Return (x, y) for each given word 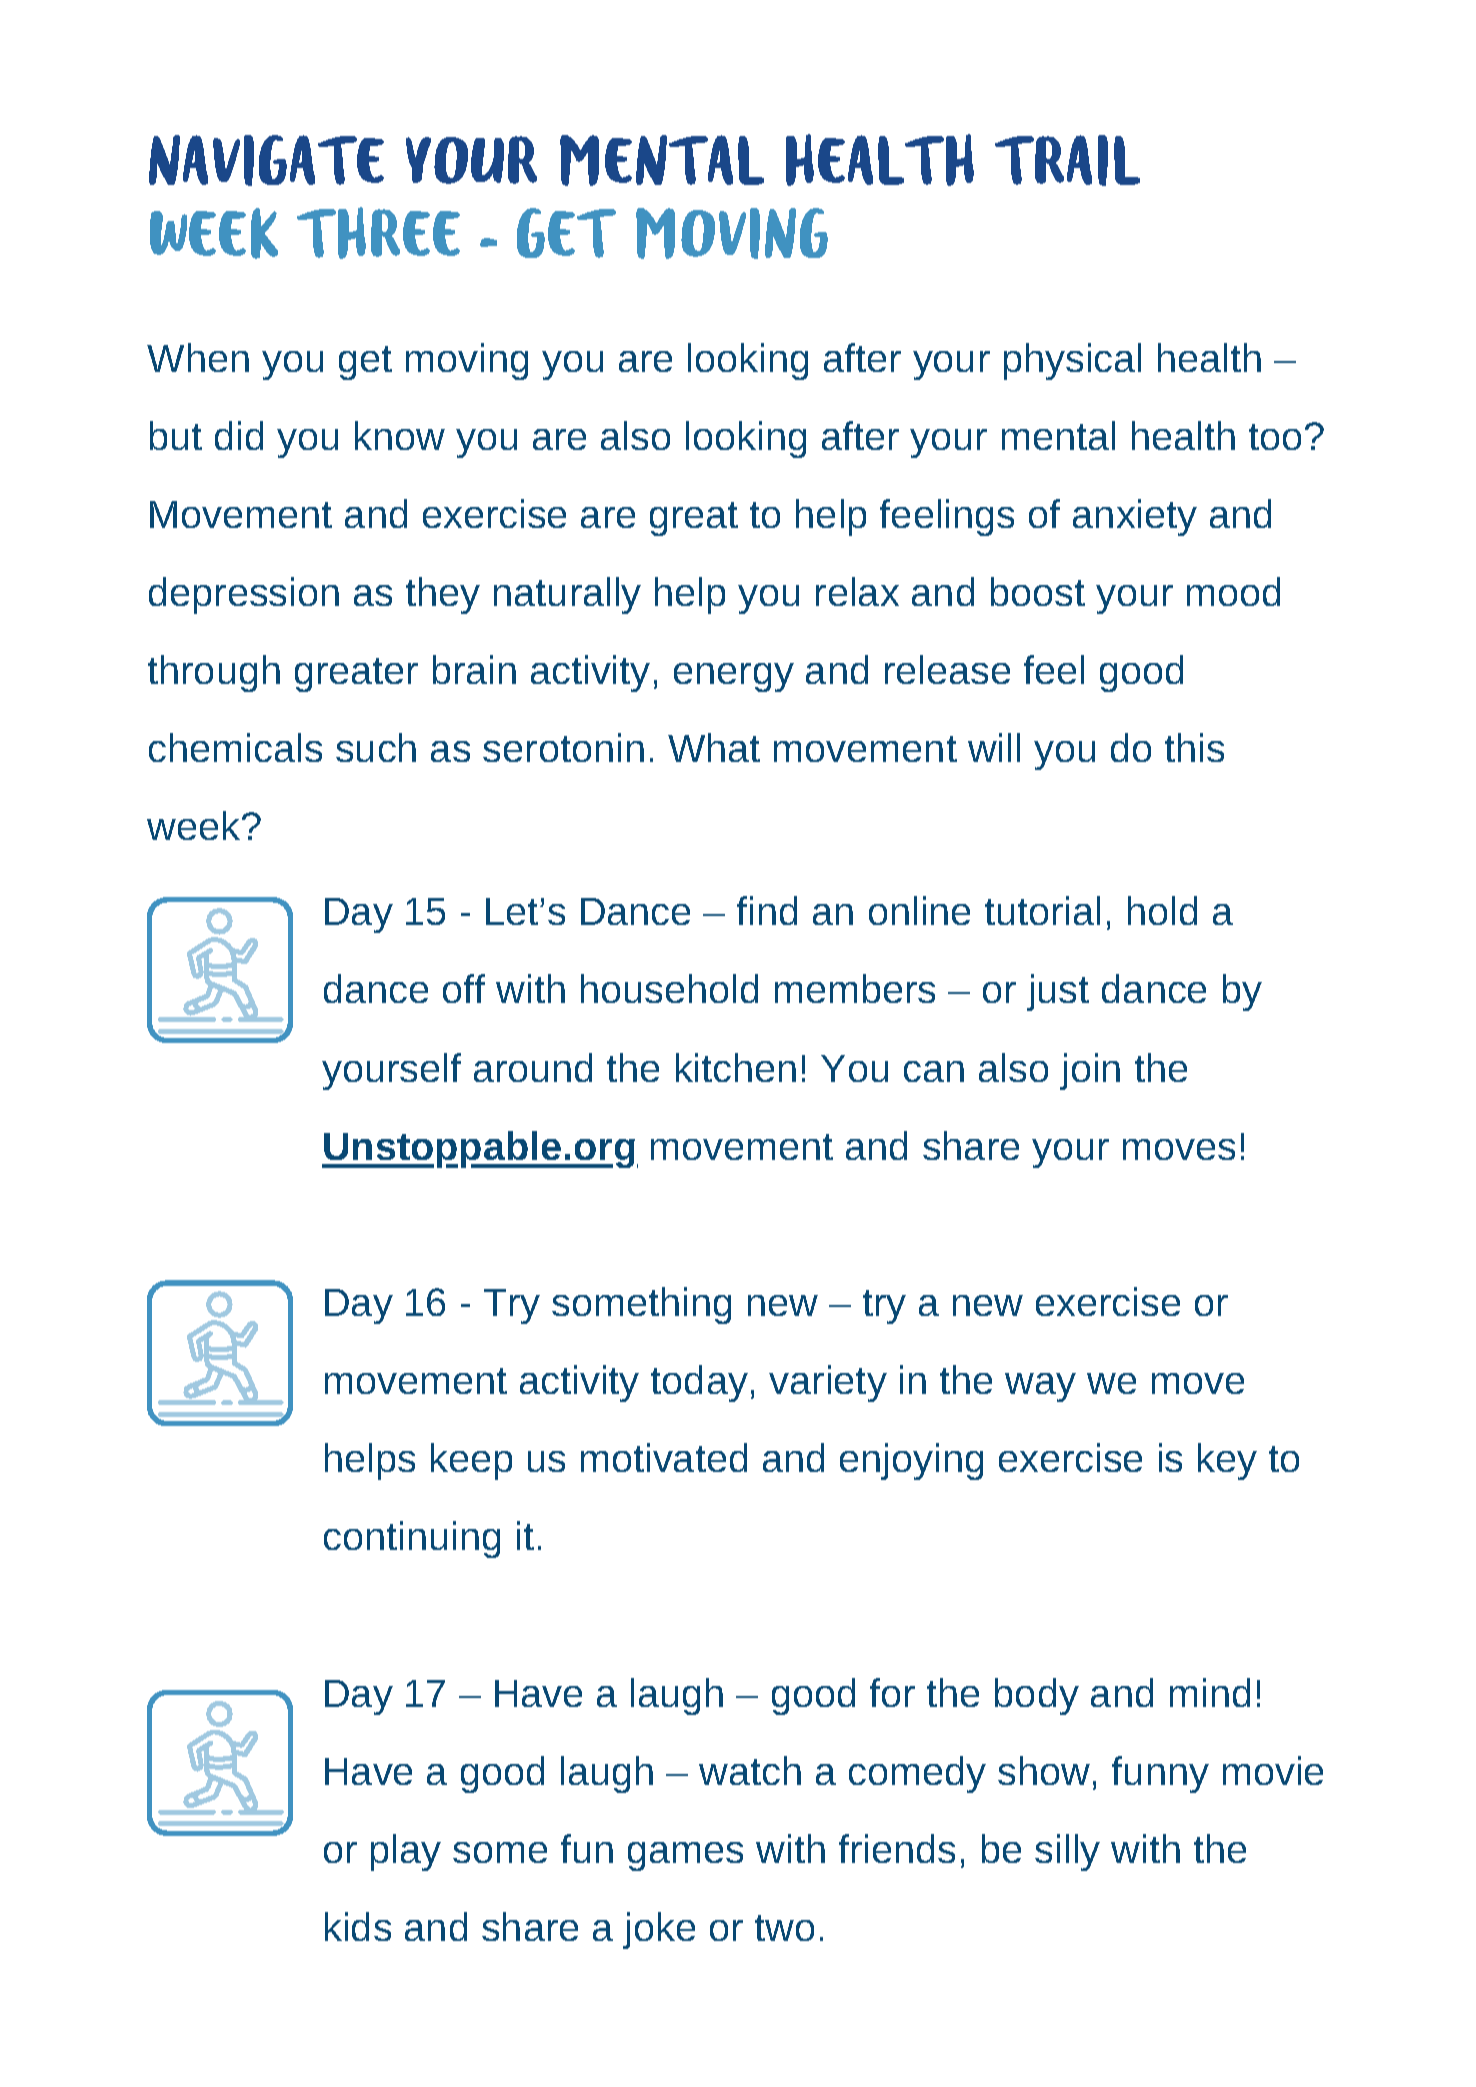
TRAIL (1067, 160)
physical (1072, 361)
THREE (378, 233)
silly (1067, 1852)
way (1040, 1387)
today (699, 1383)
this (1194, 747)
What (714, 747)
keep (471, 1461)
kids (358, 1926)
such (376, 747)
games (685, 1856)
